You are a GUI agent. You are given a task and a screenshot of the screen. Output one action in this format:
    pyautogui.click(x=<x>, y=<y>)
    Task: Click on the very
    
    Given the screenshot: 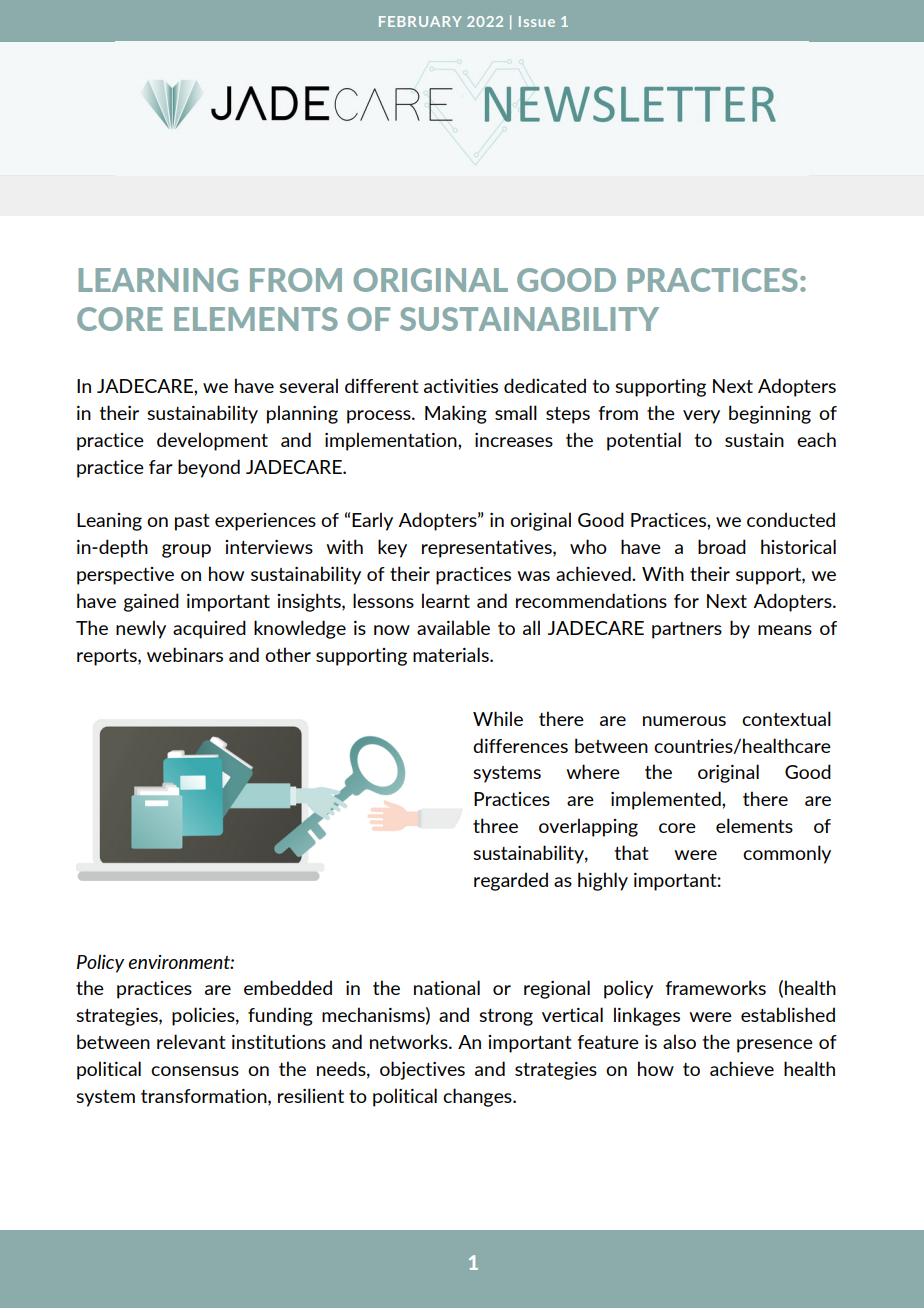 What is the action you would take?
    pyautogui.click(x=701, y=417)
